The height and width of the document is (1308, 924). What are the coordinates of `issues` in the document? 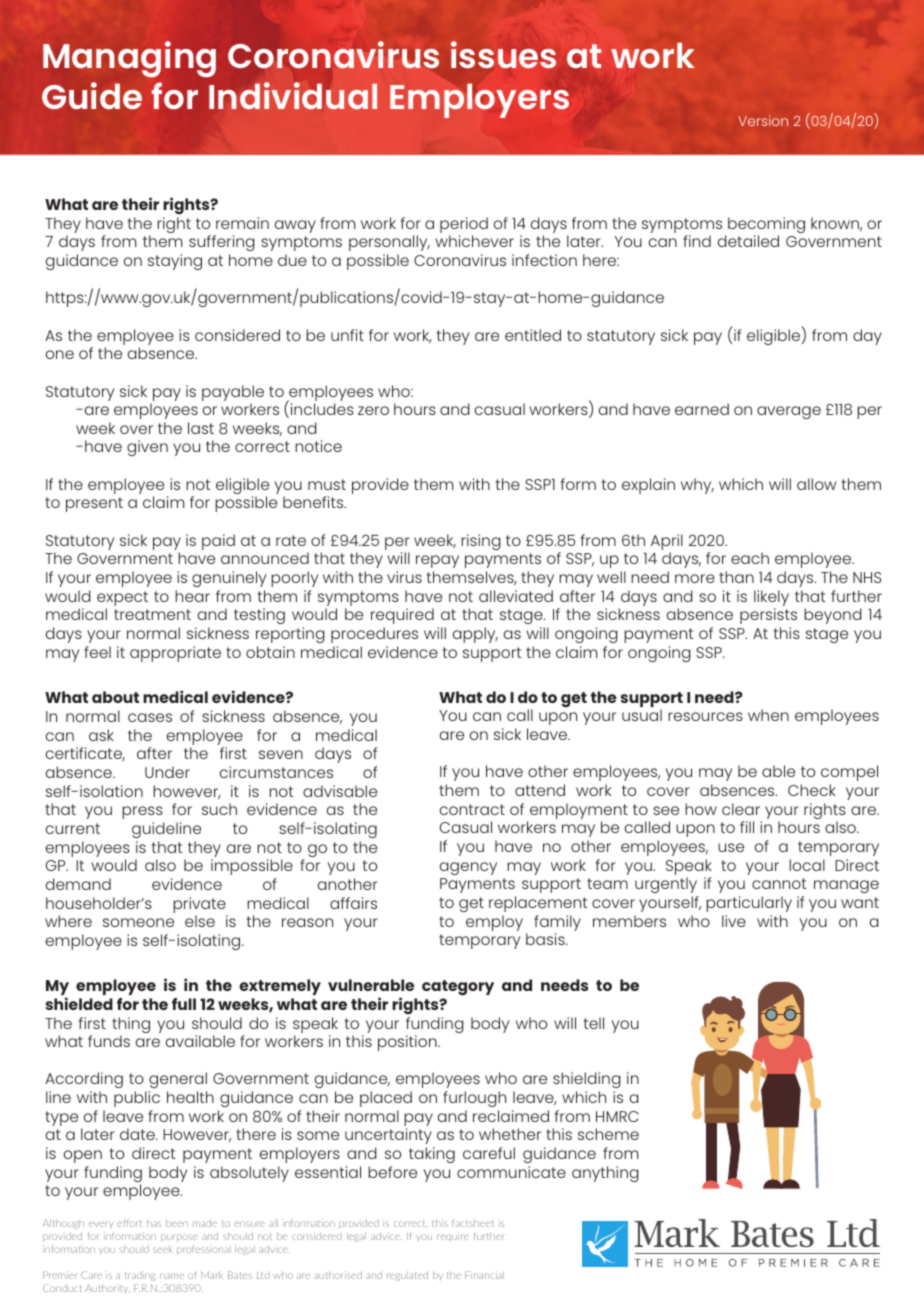 It's located at (503, 55).
